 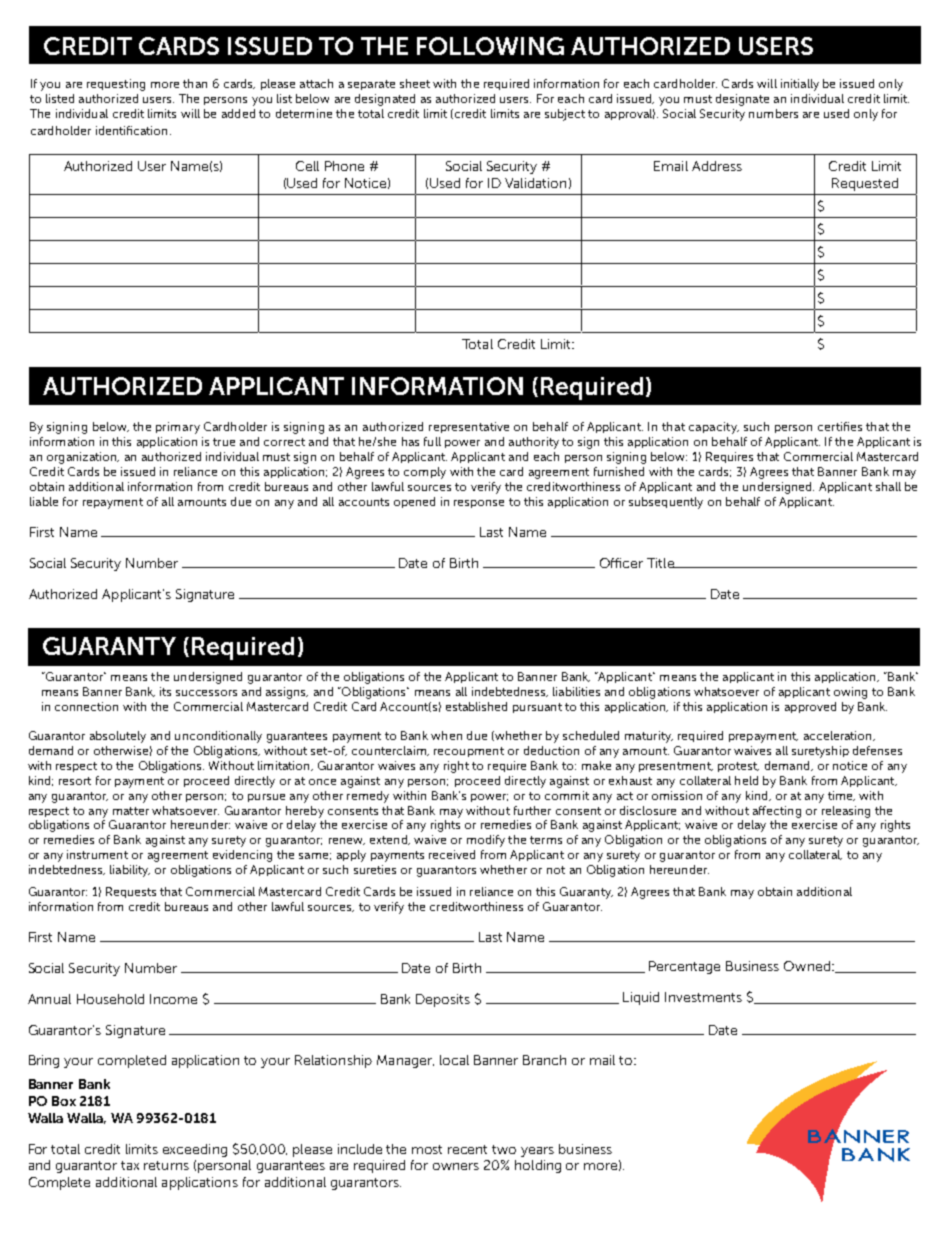 What do you see at coordinates (130, 1165) in the page?
I see `tax` at bounding box center [130, 1165].
